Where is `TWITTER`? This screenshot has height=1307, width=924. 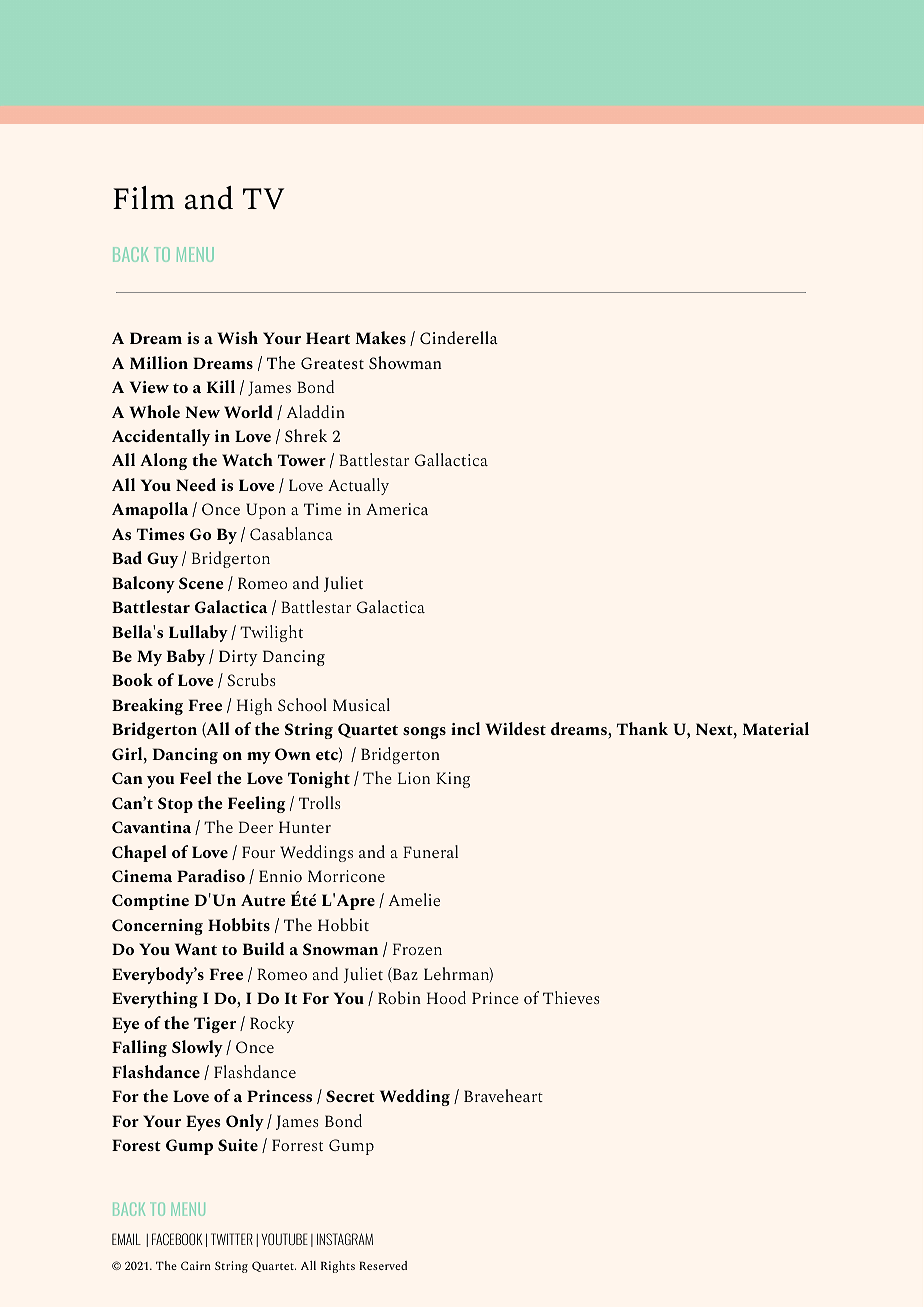 TWITTER is located at coordinates (232, 1239).
